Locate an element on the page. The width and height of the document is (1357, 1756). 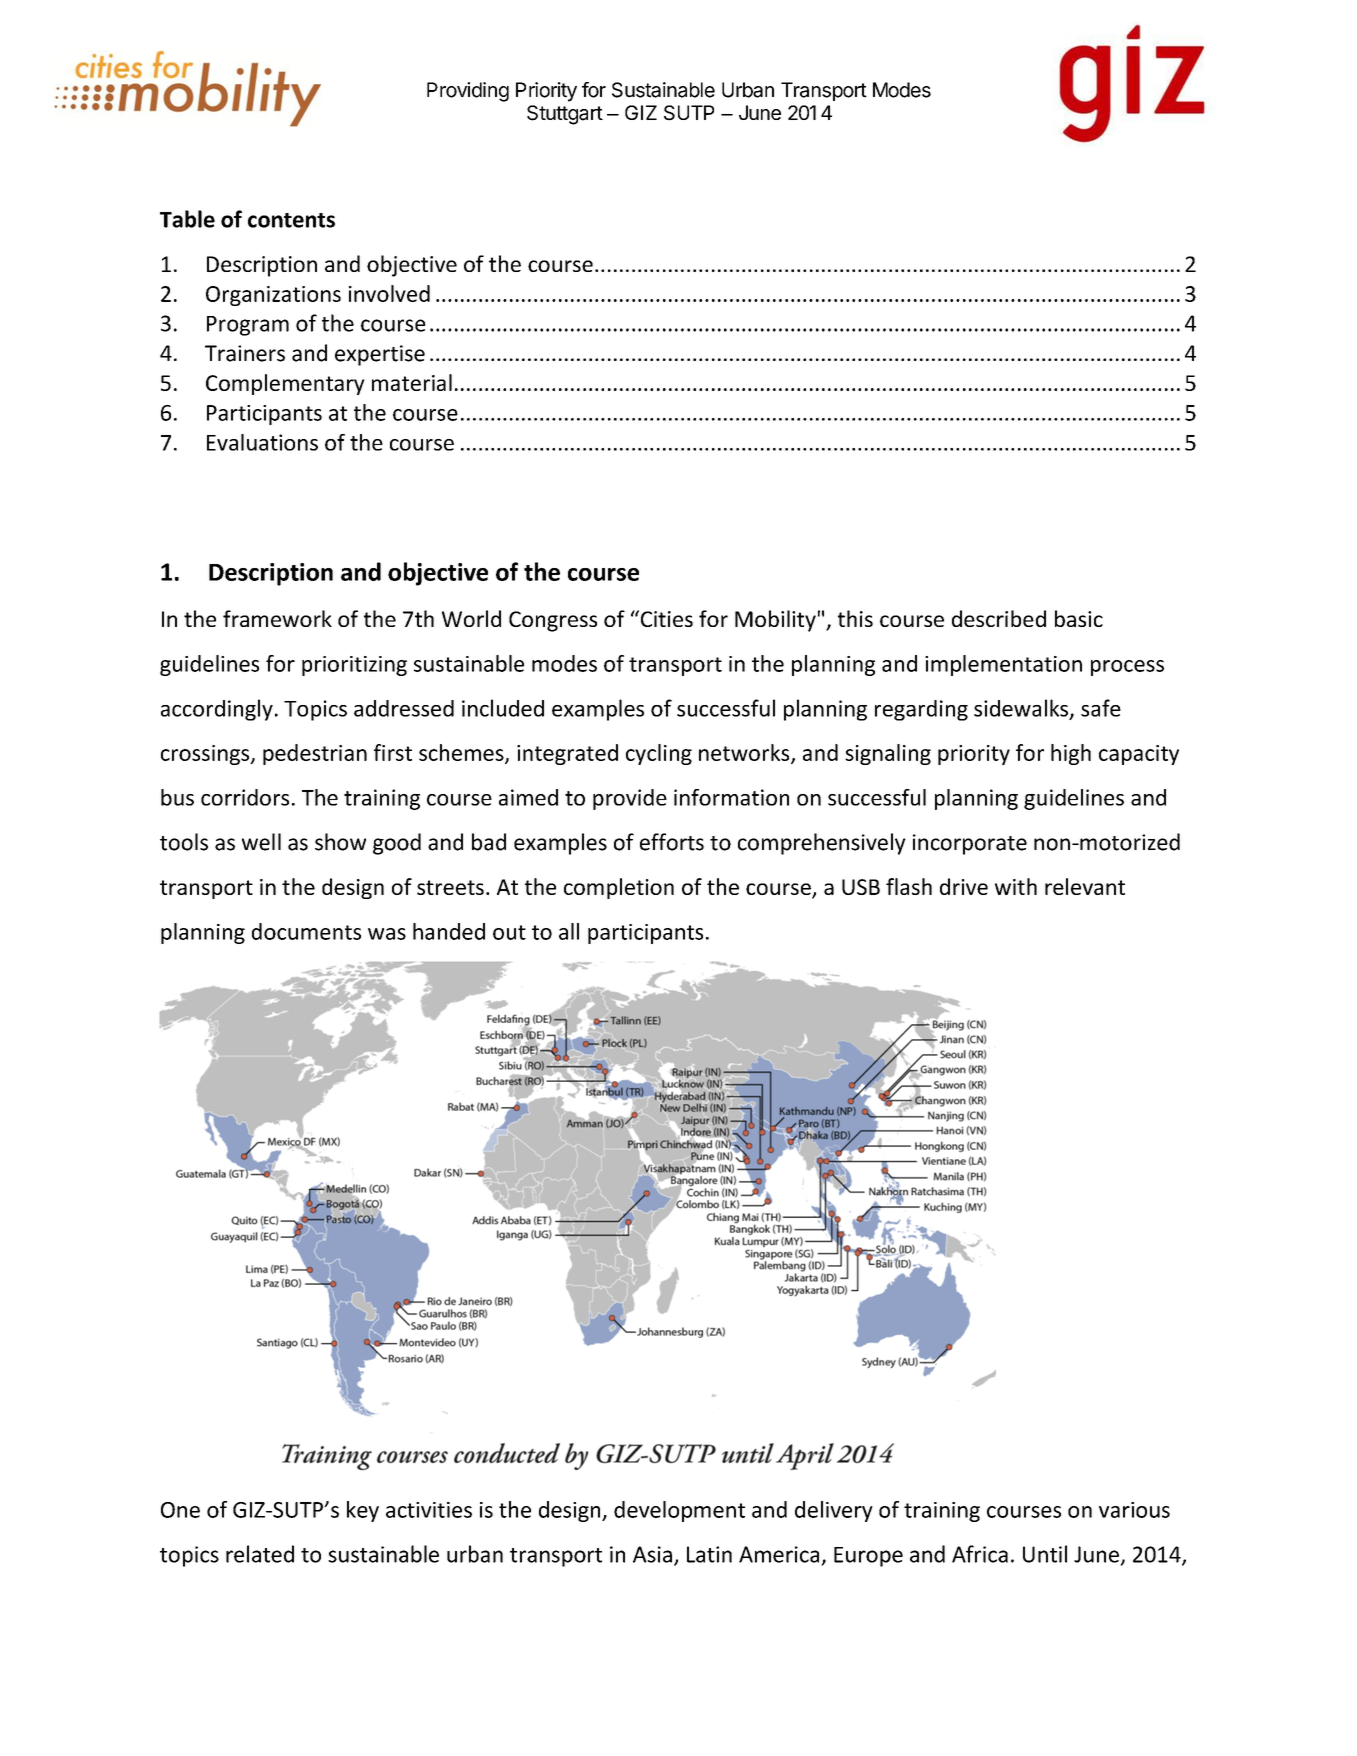
related is located at coordinates (260, 1554).
